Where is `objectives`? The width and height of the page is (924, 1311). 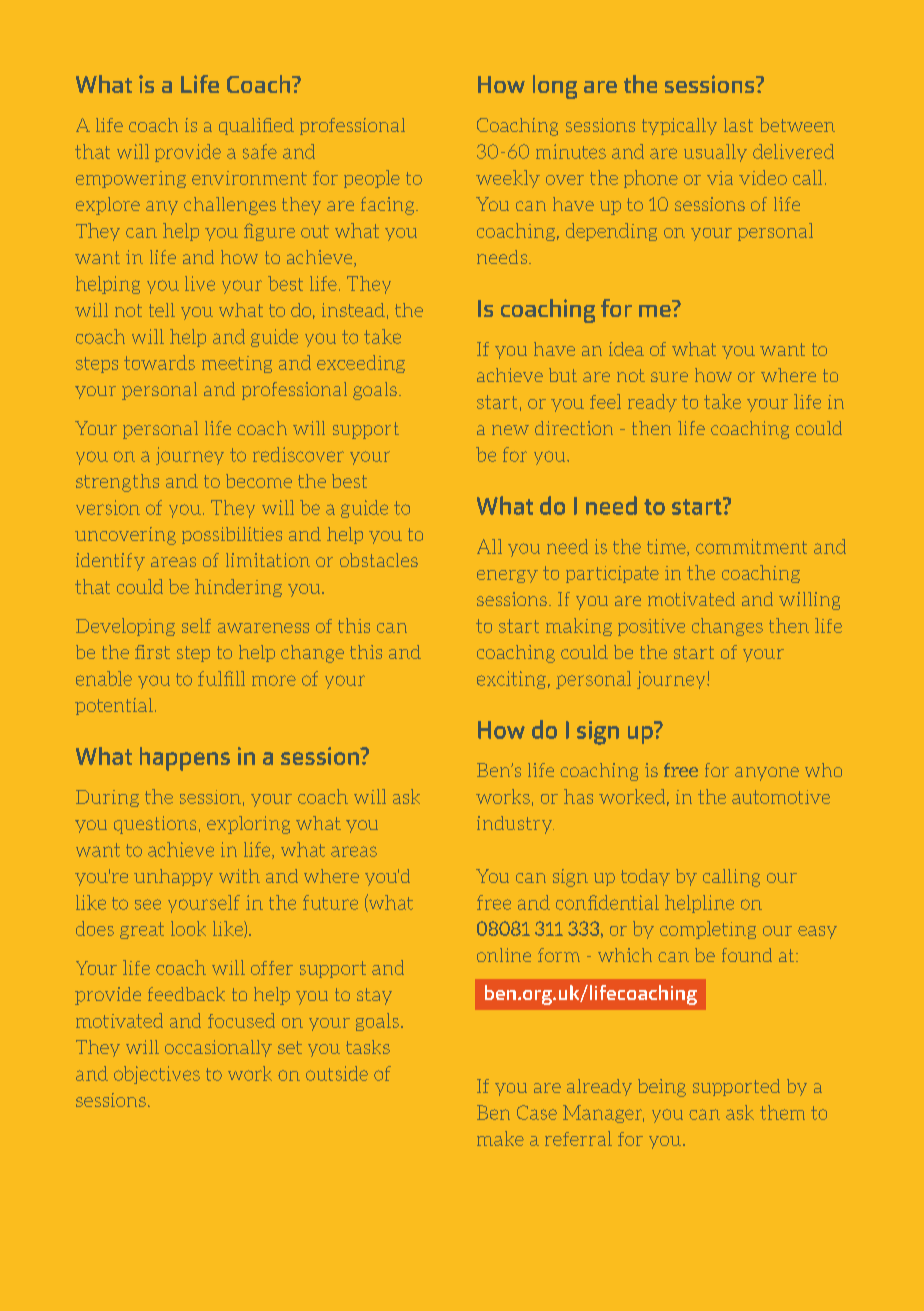
objectives is located at coordinates (157, 1075).
